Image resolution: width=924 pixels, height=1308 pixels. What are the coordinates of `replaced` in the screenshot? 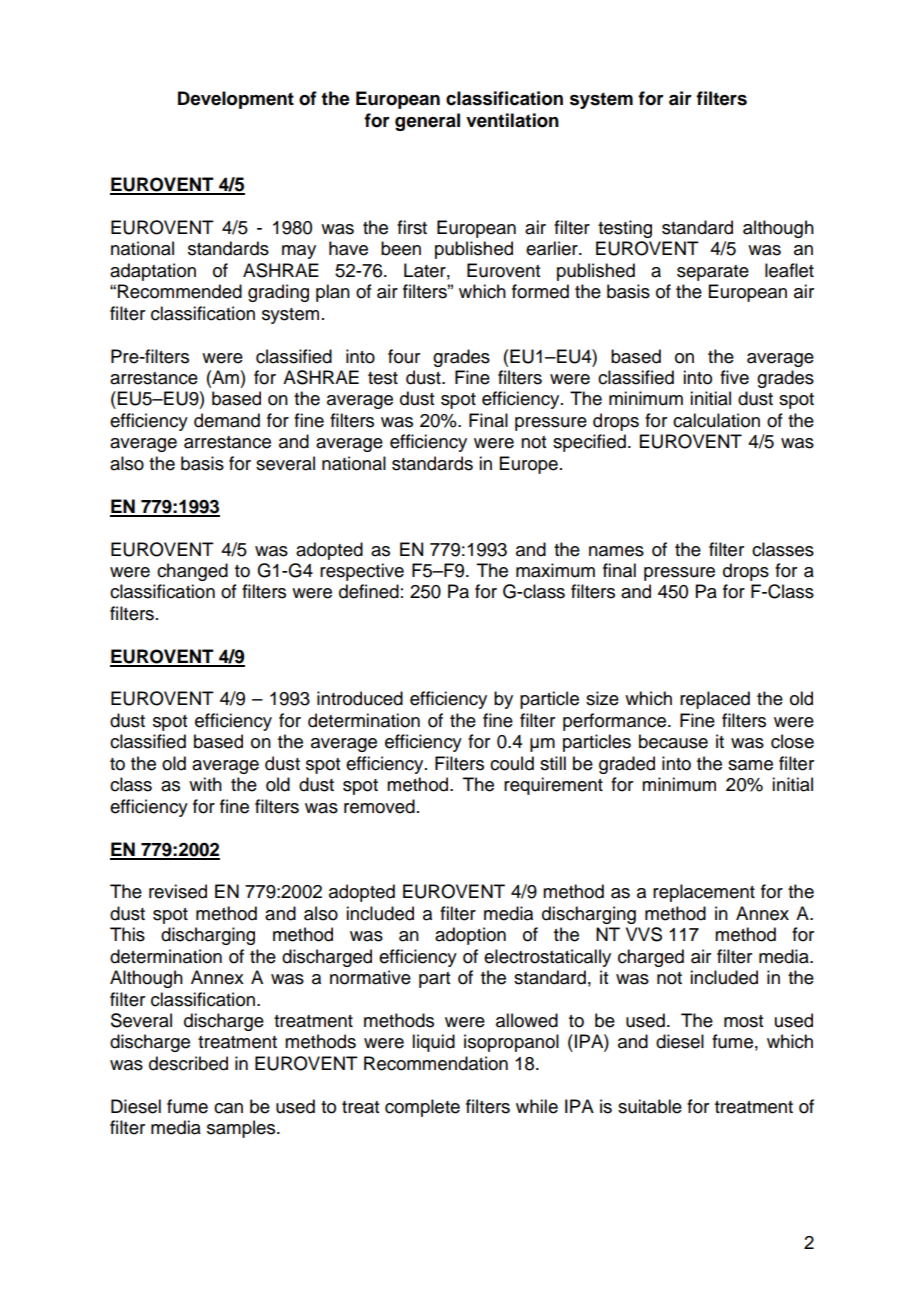 It's located at (715, 700).
